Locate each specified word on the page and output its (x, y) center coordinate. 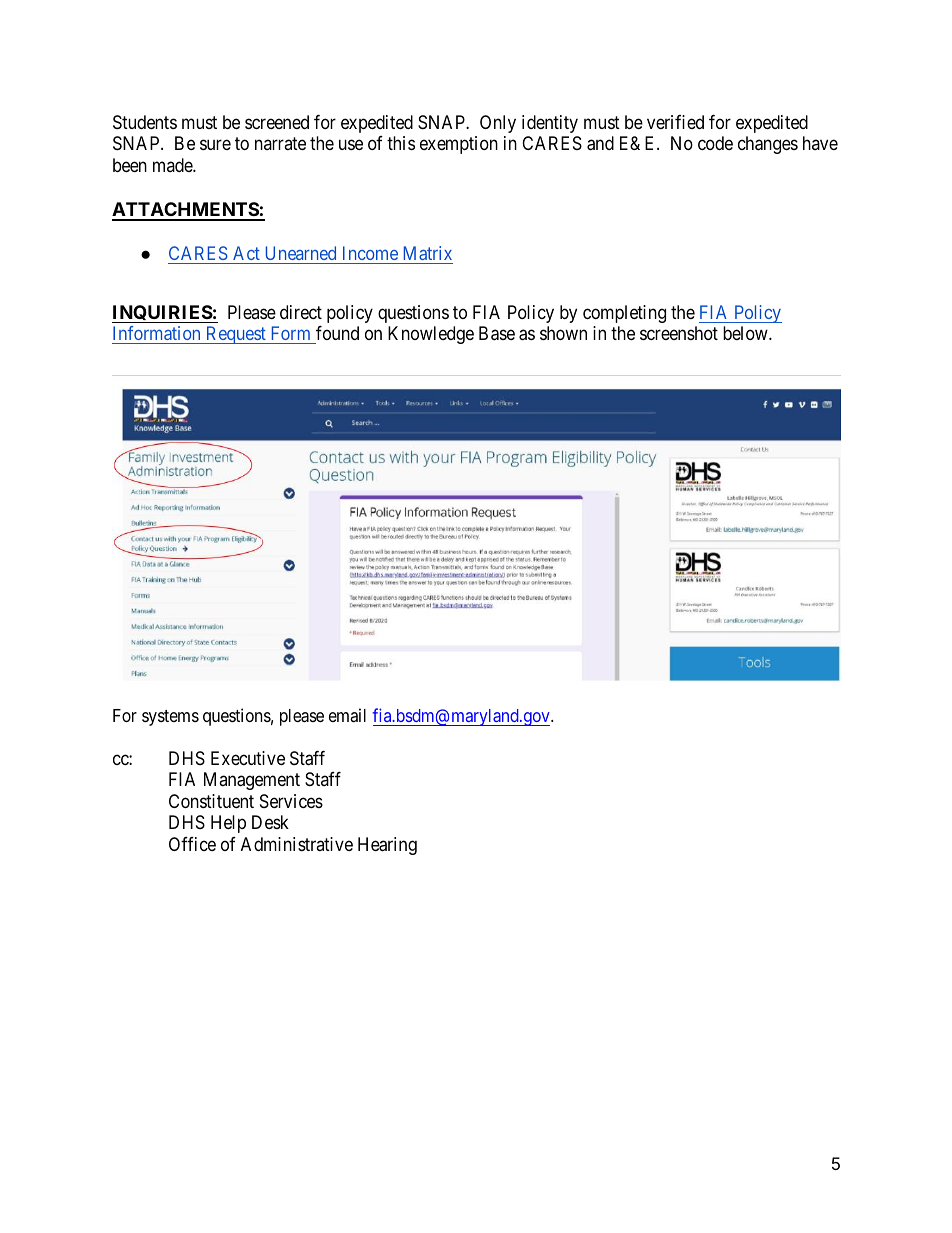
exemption (459, 145)
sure (215, 145)
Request (236, 335)
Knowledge (431, 335)
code (715, 143)
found (336, 335)
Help (228, 824)
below (746, 333)
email (347, 715)
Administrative (297, 844)
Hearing (387, 846)
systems (170, 718)
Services (291, 801)
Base (497, 333)
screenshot (679, 333)
